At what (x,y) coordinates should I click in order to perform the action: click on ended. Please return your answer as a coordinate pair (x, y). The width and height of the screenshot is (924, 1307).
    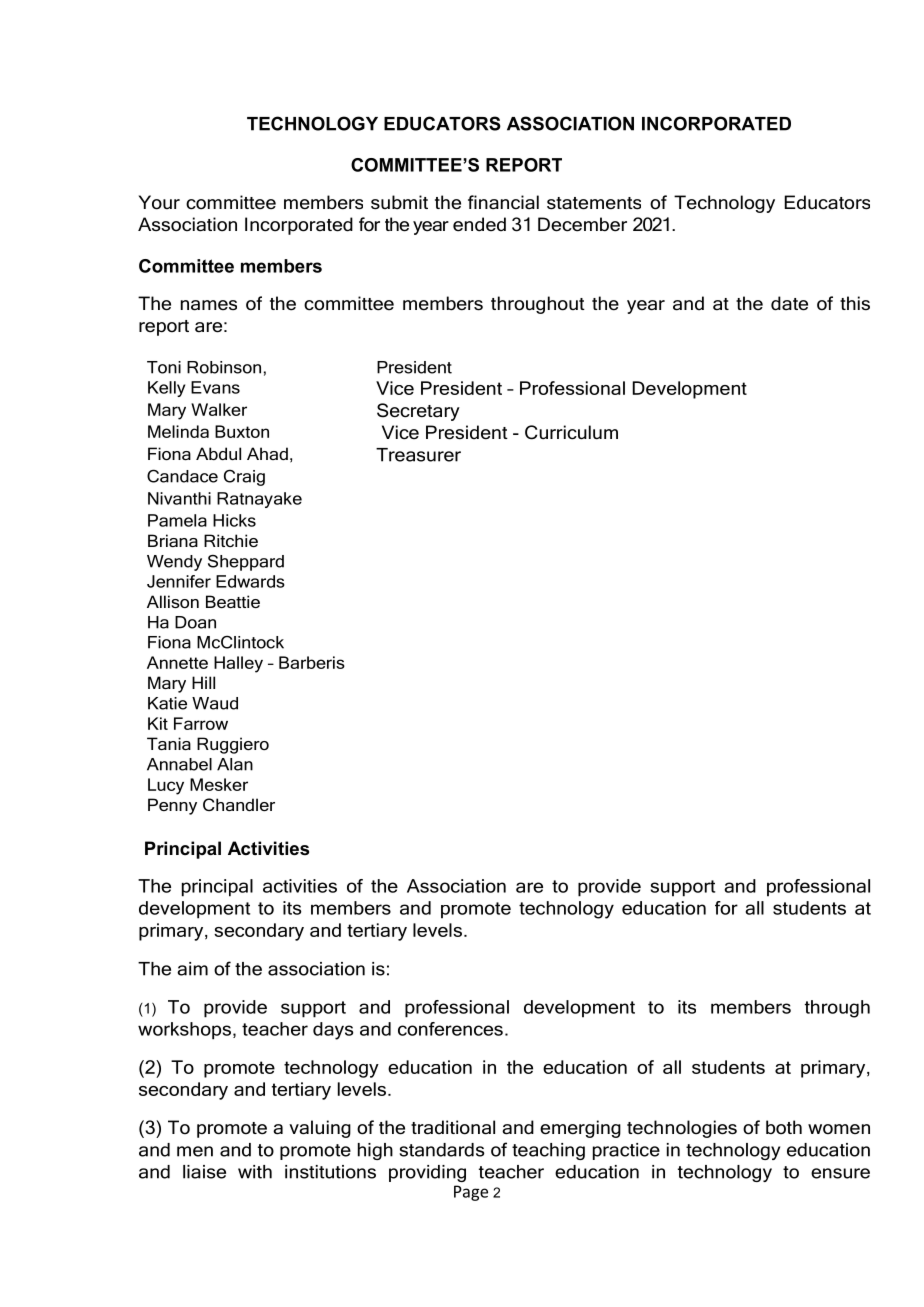
    Looking at the image, I should click on (479, 224).
